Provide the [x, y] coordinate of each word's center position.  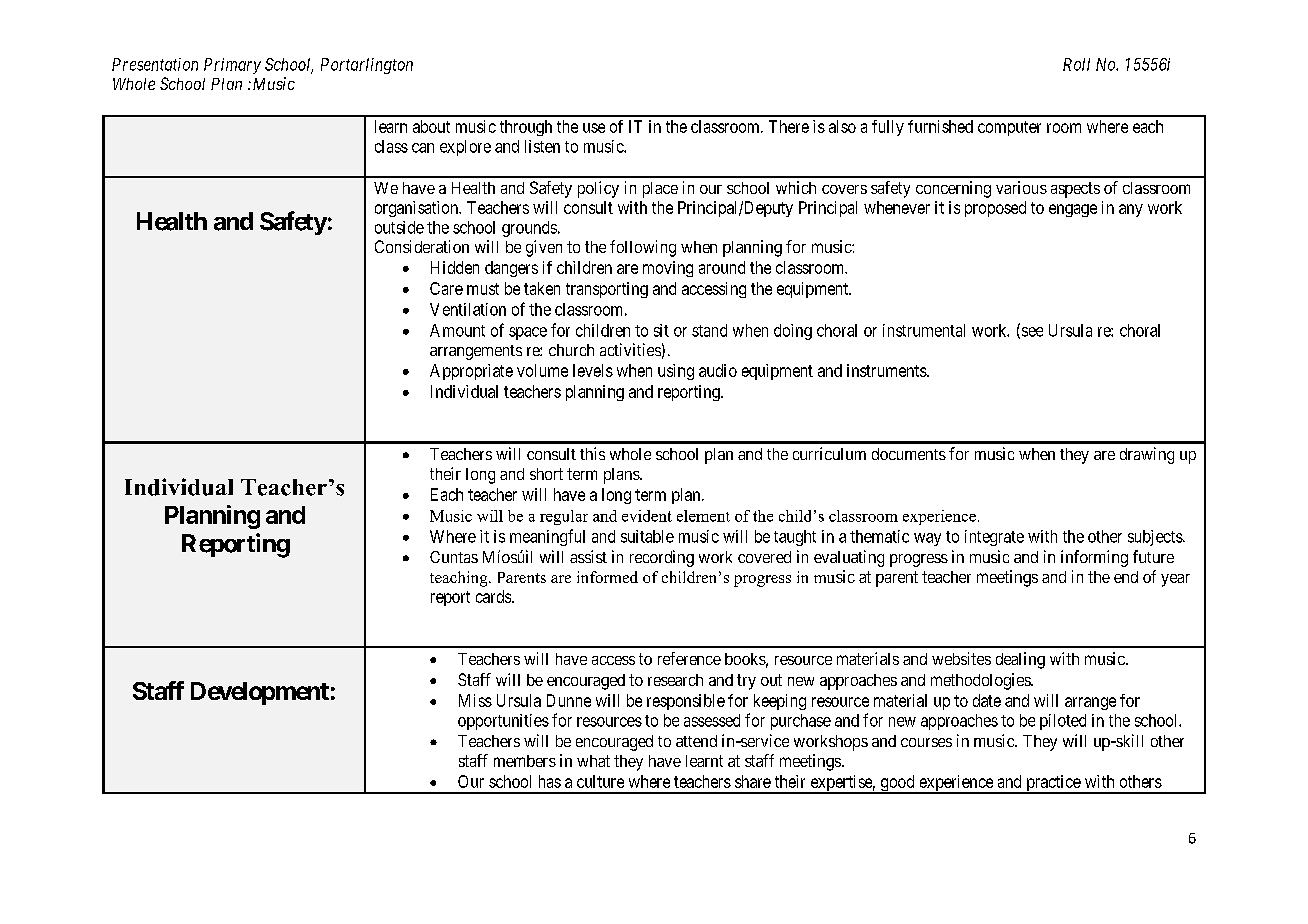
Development [260, 693]
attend [696, 741]
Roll [1076, 64]
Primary [232, 66]
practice [1053, 784]
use [594, 128]
